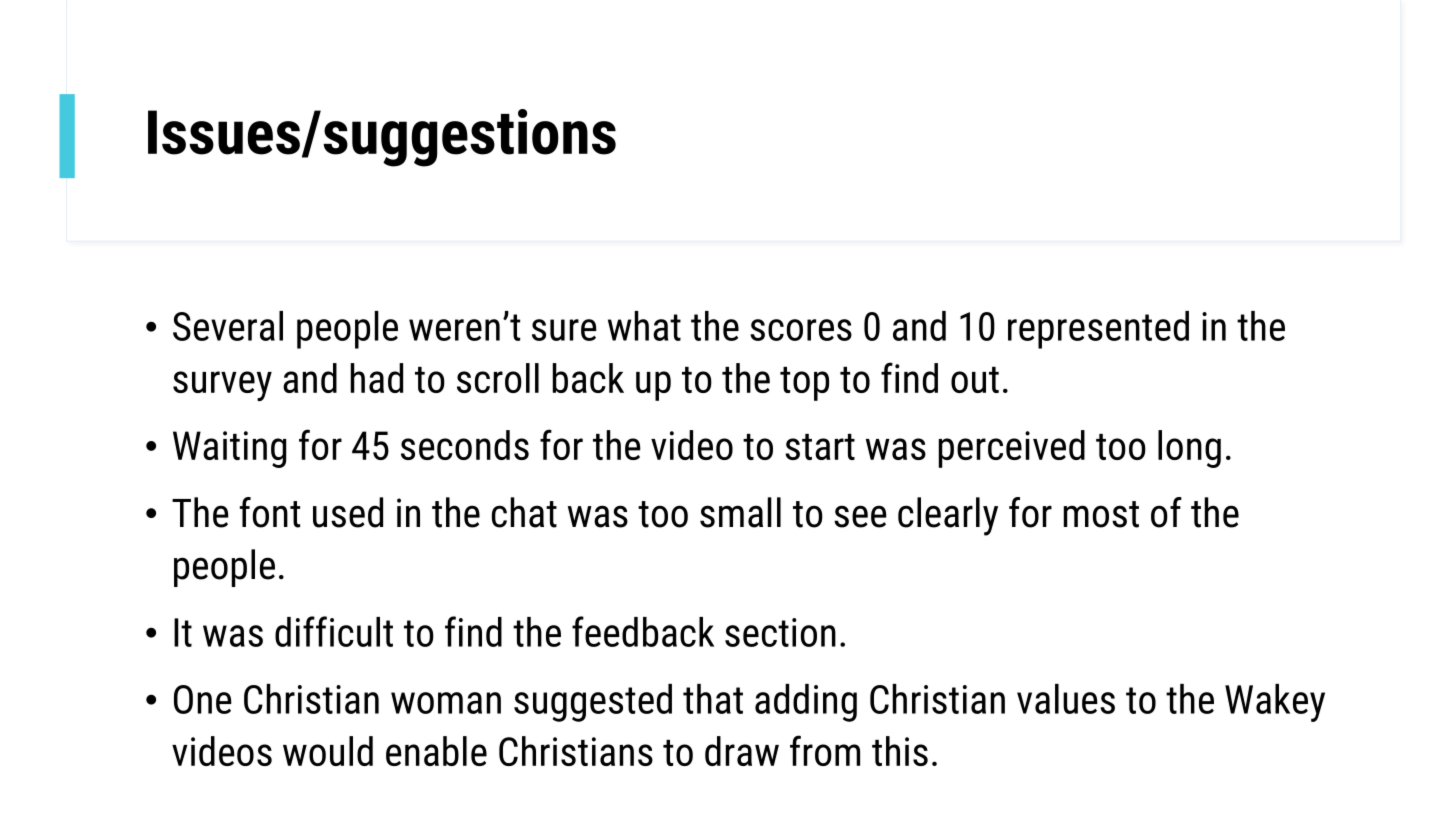 The width and height of the screenshot is (1456, 819). Describe the element at coordinates (740, 512) in the screenshot. I see `small` at that location.
